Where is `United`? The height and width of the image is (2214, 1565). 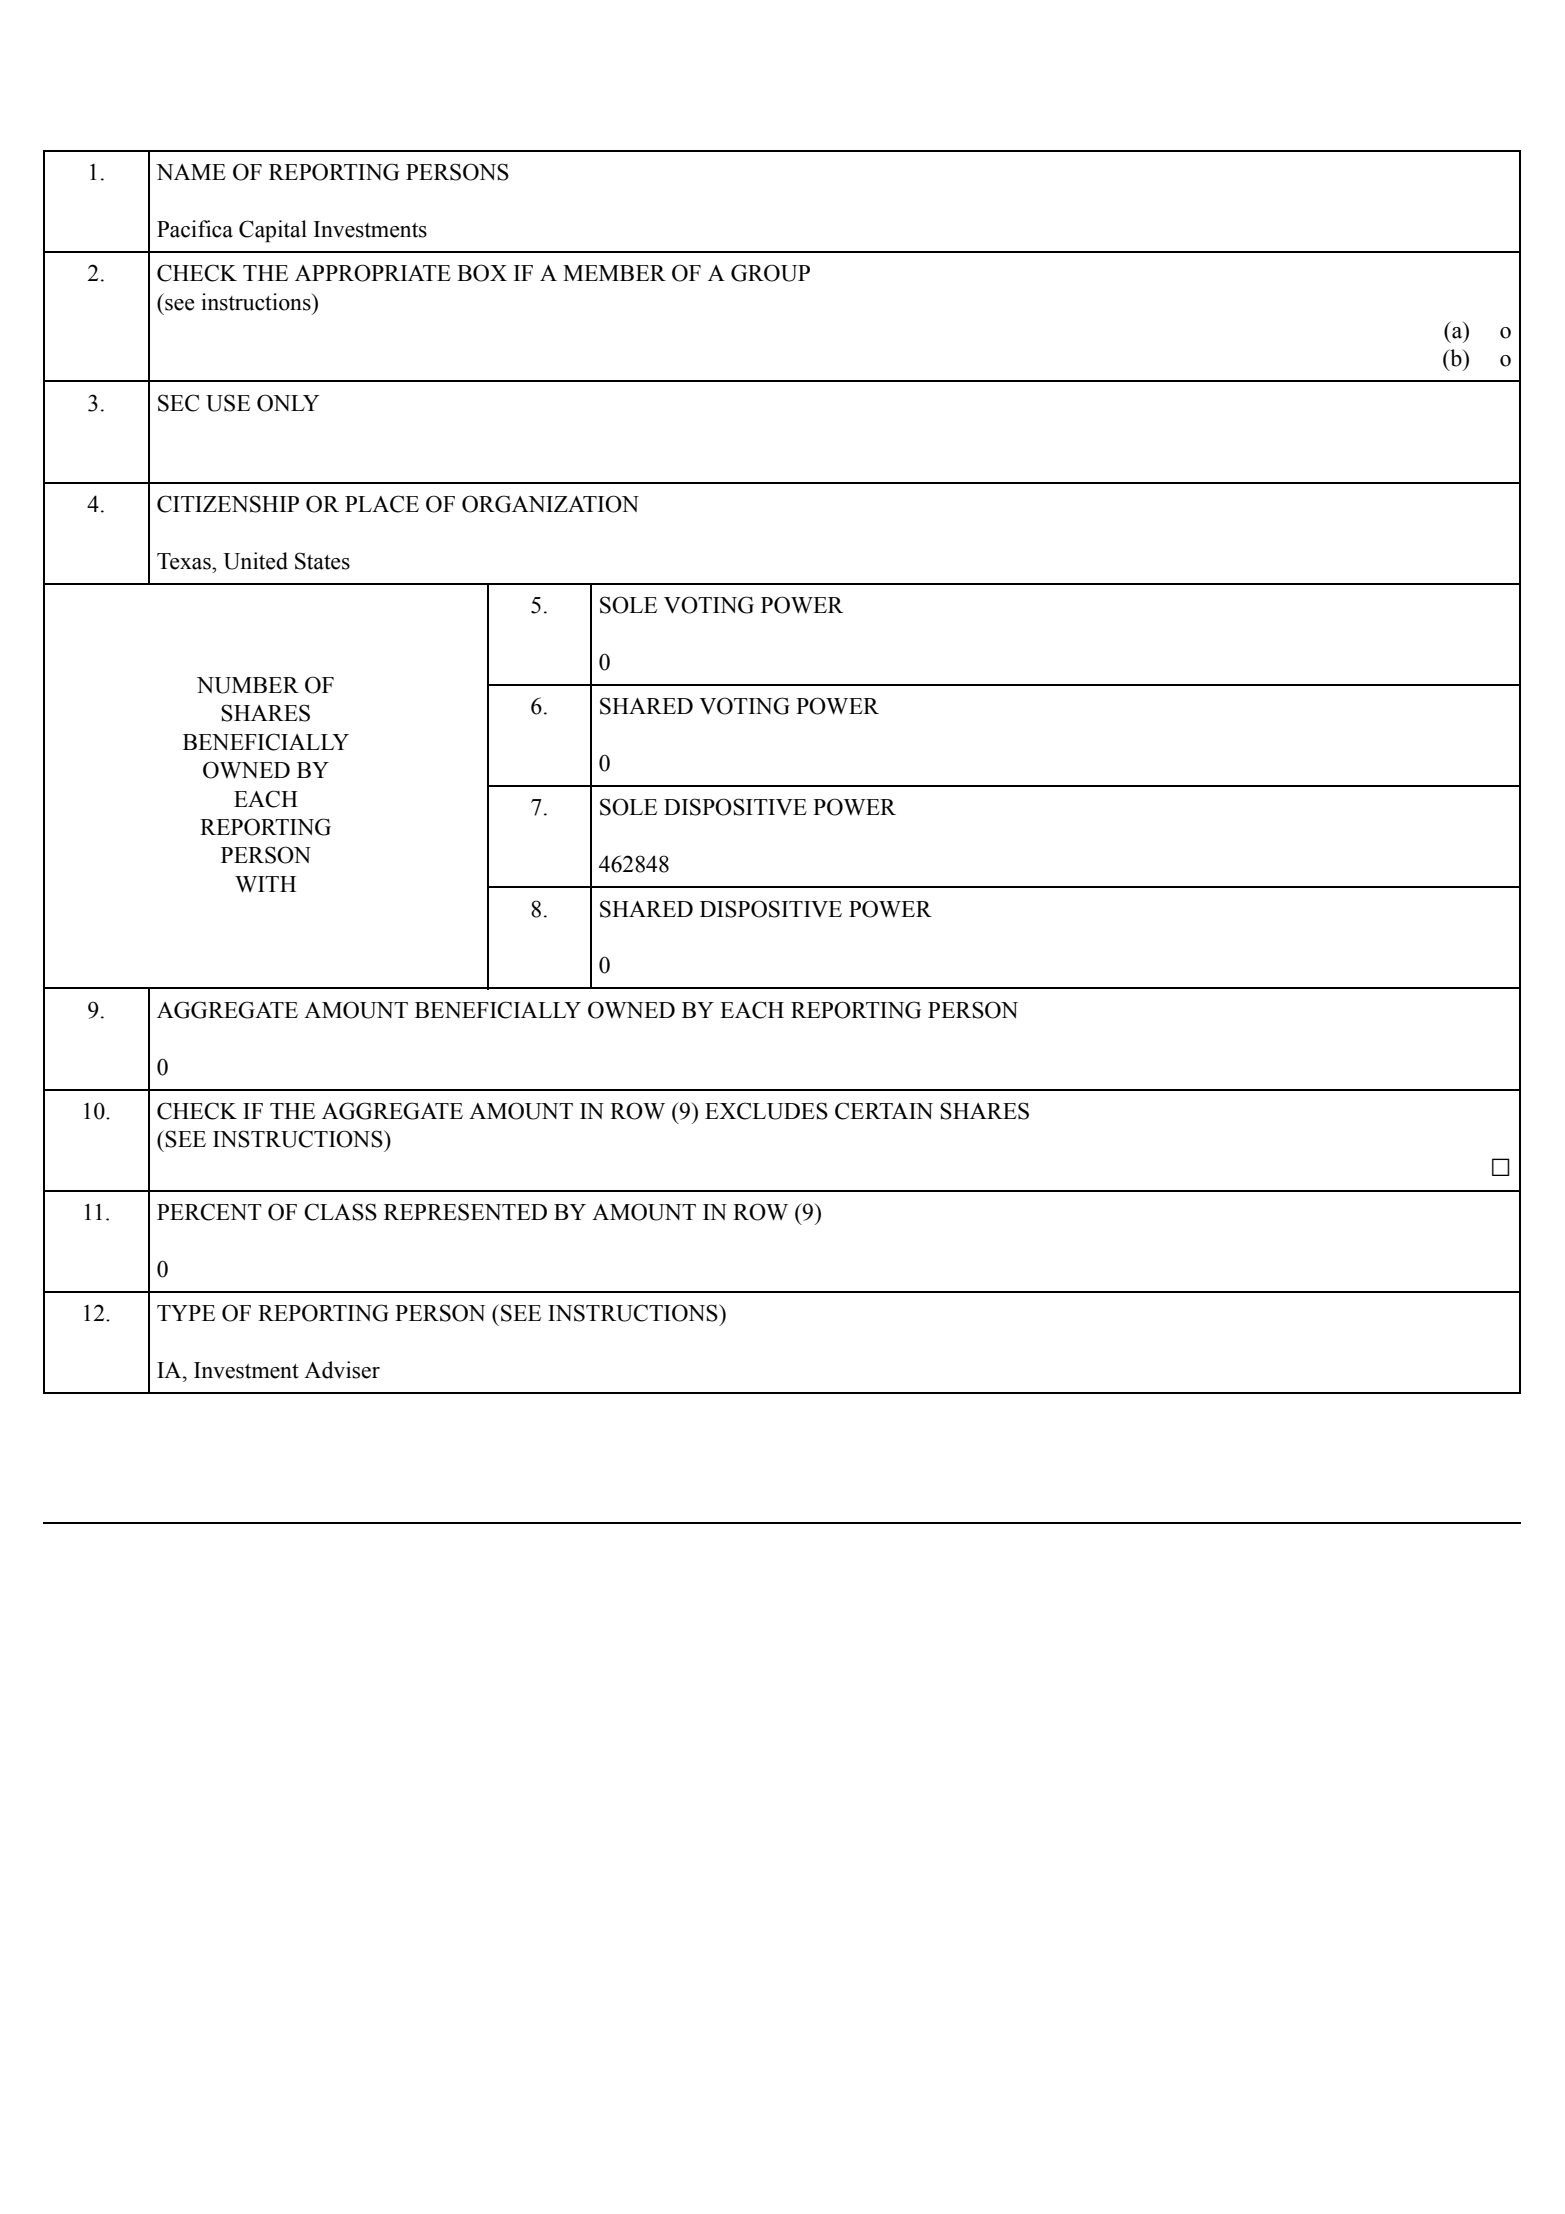
United is located at coordinates (255, 561).
